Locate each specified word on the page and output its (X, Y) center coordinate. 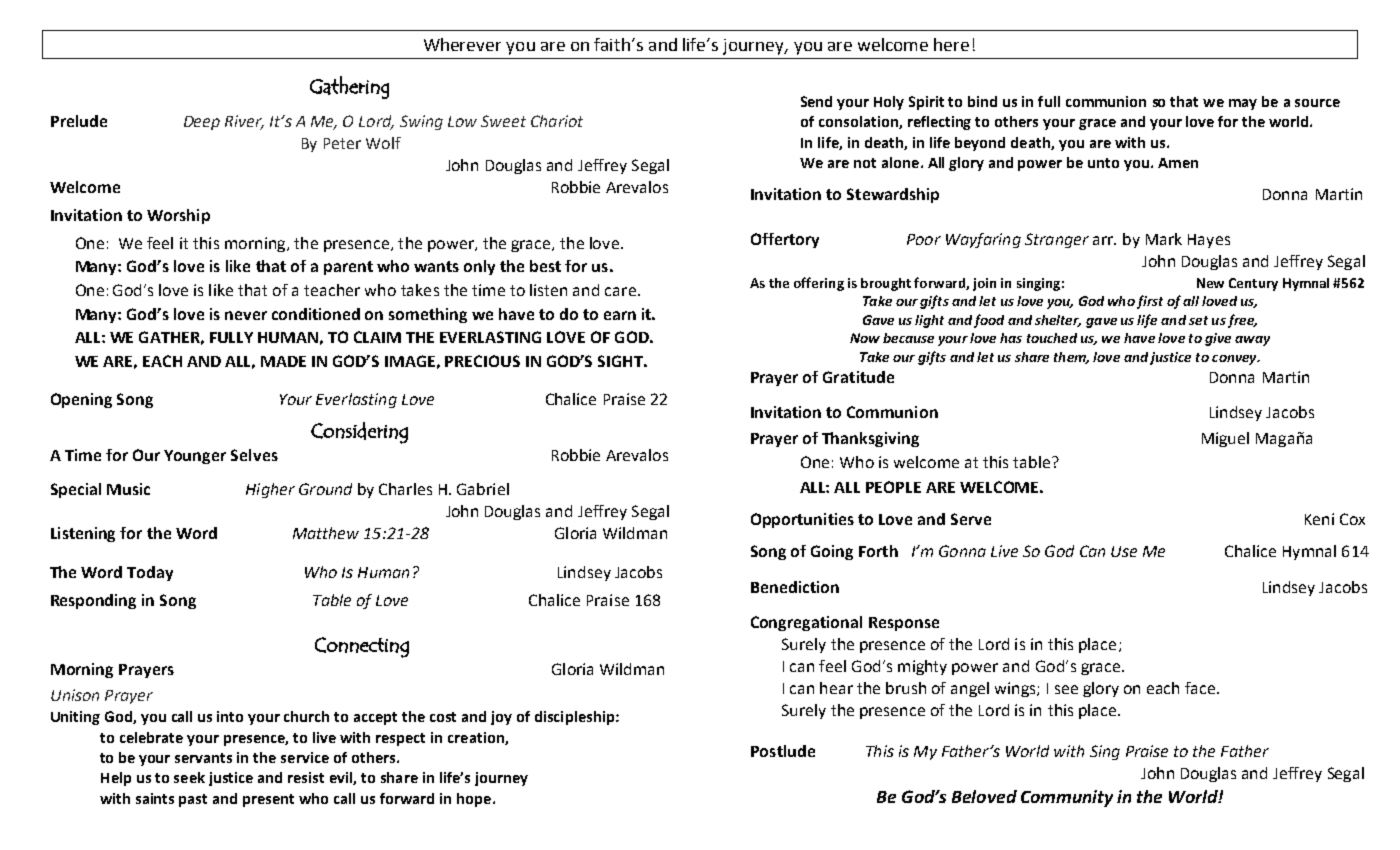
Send (816, 101)
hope (474, 800)
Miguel (1225, 439)
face (1201, 688)
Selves (254, 455)
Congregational (806, 623)
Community (1067, 798)
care (620, 291)
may (1243, 104)
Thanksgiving (870, 439)
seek (189, 777)
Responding (93, 601)
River (244, 122)
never (246, 315)
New (1210, 283)
